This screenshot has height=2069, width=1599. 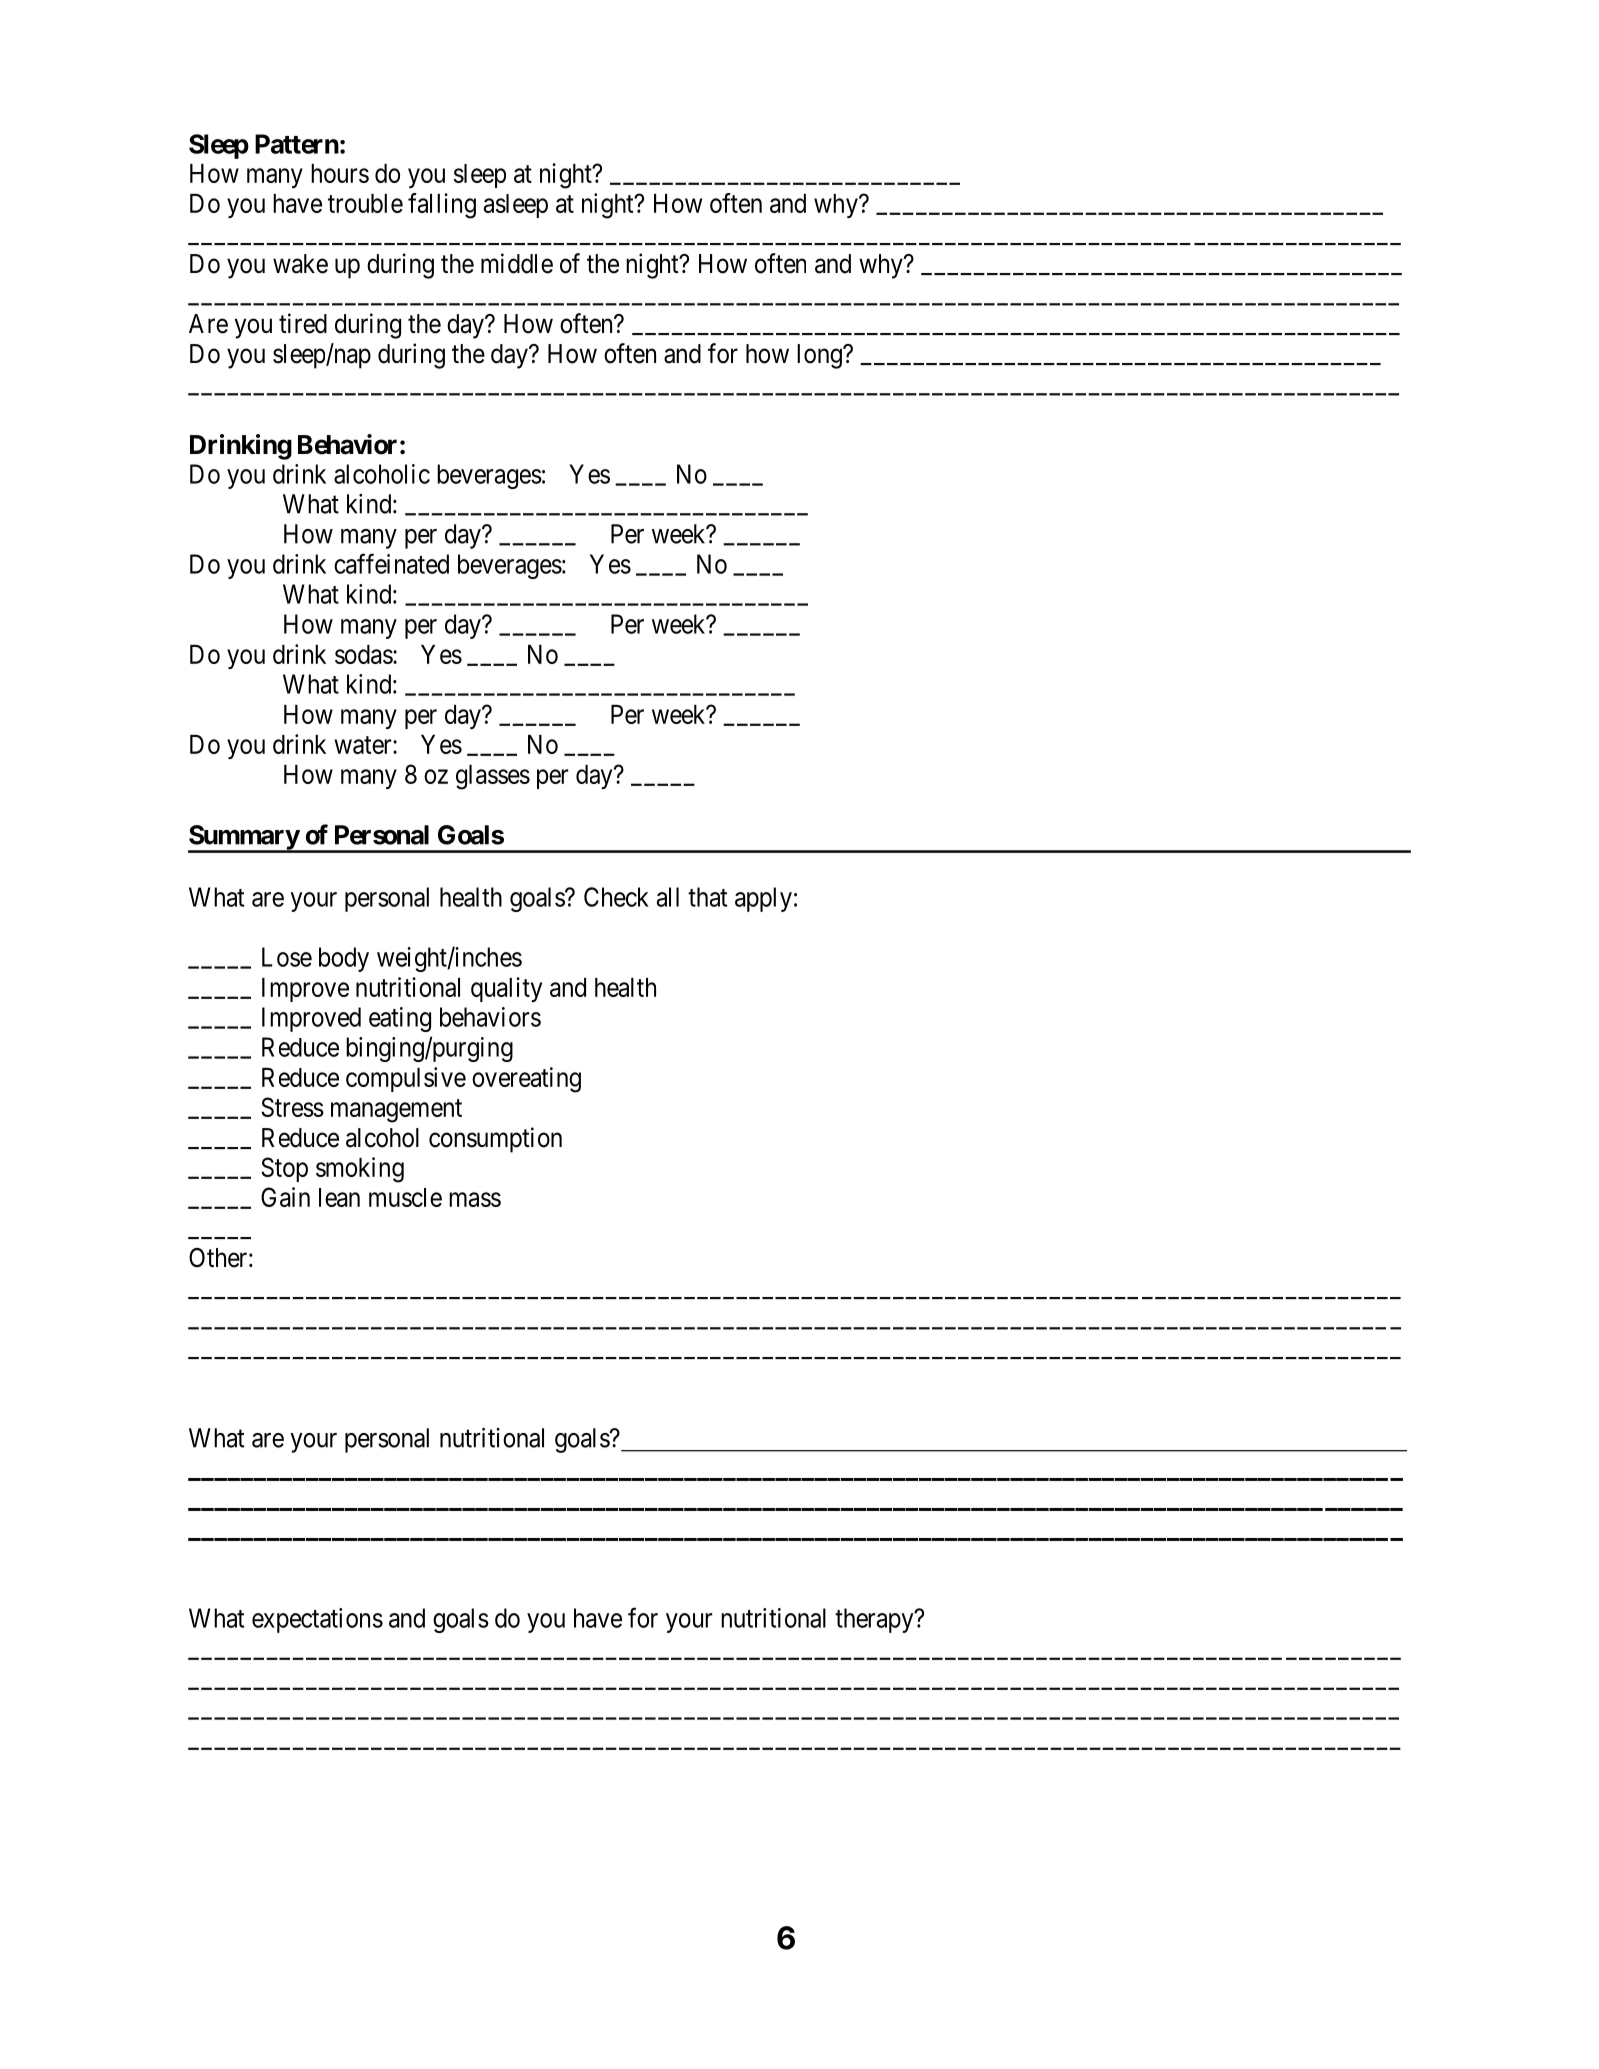 What do you see at coordinates (495, 1140) in the screenshot?
I see `consumption` at bounding box center [495, 1140].
